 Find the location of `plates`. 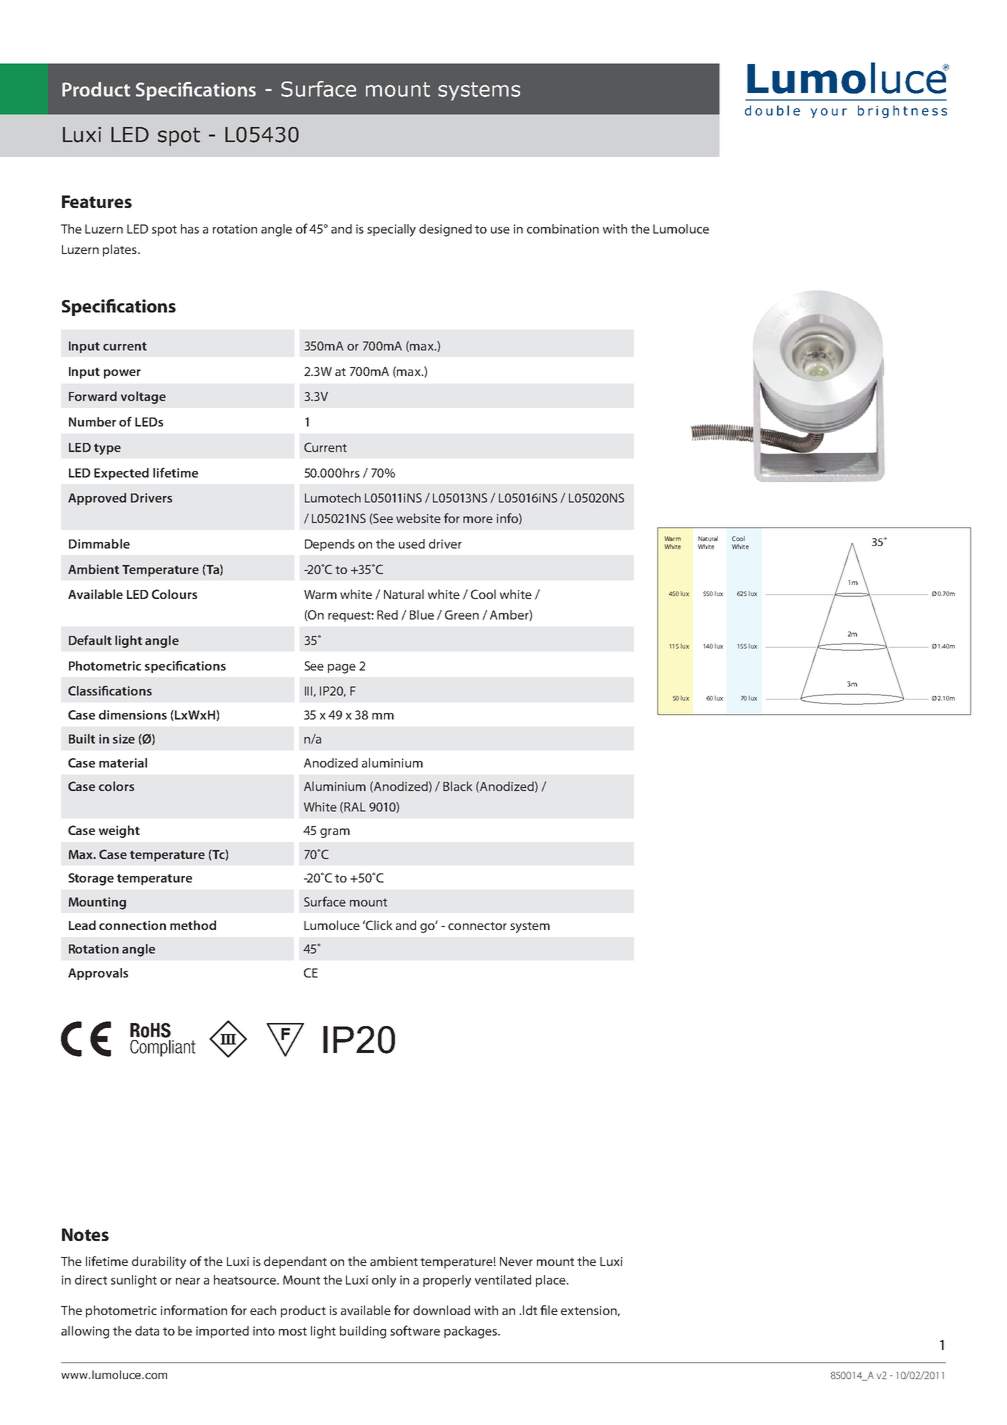

plates is located at coordinates (121, 250).
